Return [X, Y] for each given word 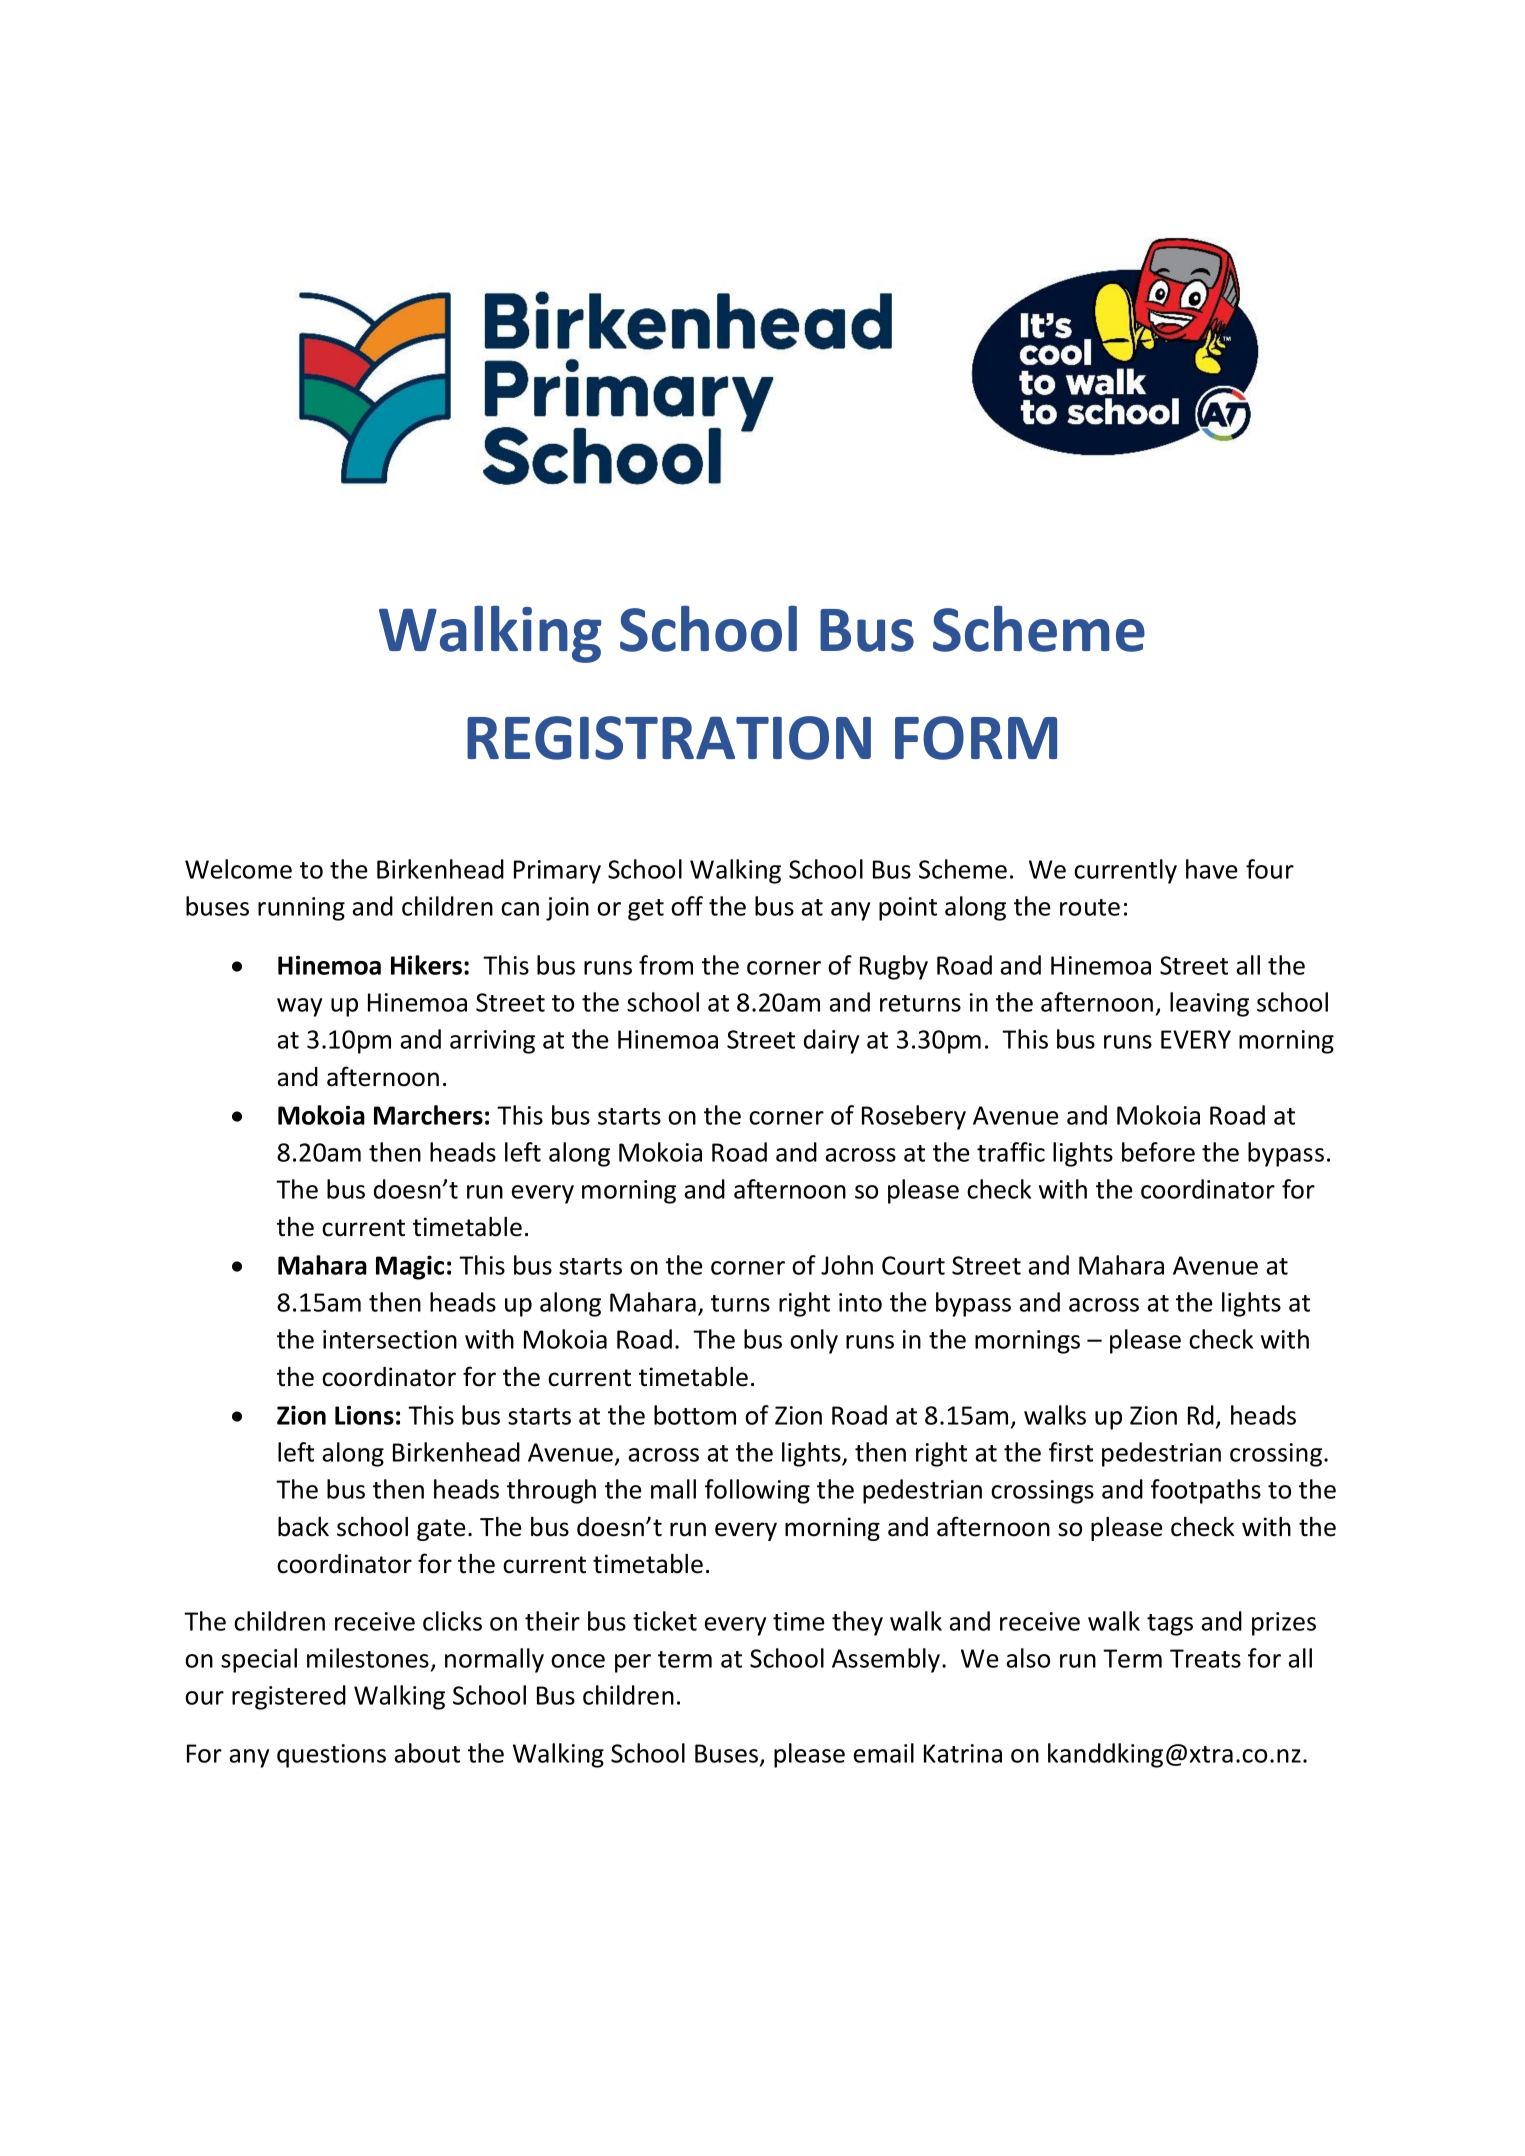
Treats [1205, 1658]
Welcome [238, 869]
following [757, 1491]
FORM [976, 738]
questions [331, 1756]
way [299, 1007]
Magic [410, 1267]
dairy [831, 1041]
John [847, 1265]
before [1158, 1152]
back [303, 1526]
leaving [1209, 1004]
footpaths [1206, 1491]
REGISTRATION [669, 738]
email [884, 1753]
